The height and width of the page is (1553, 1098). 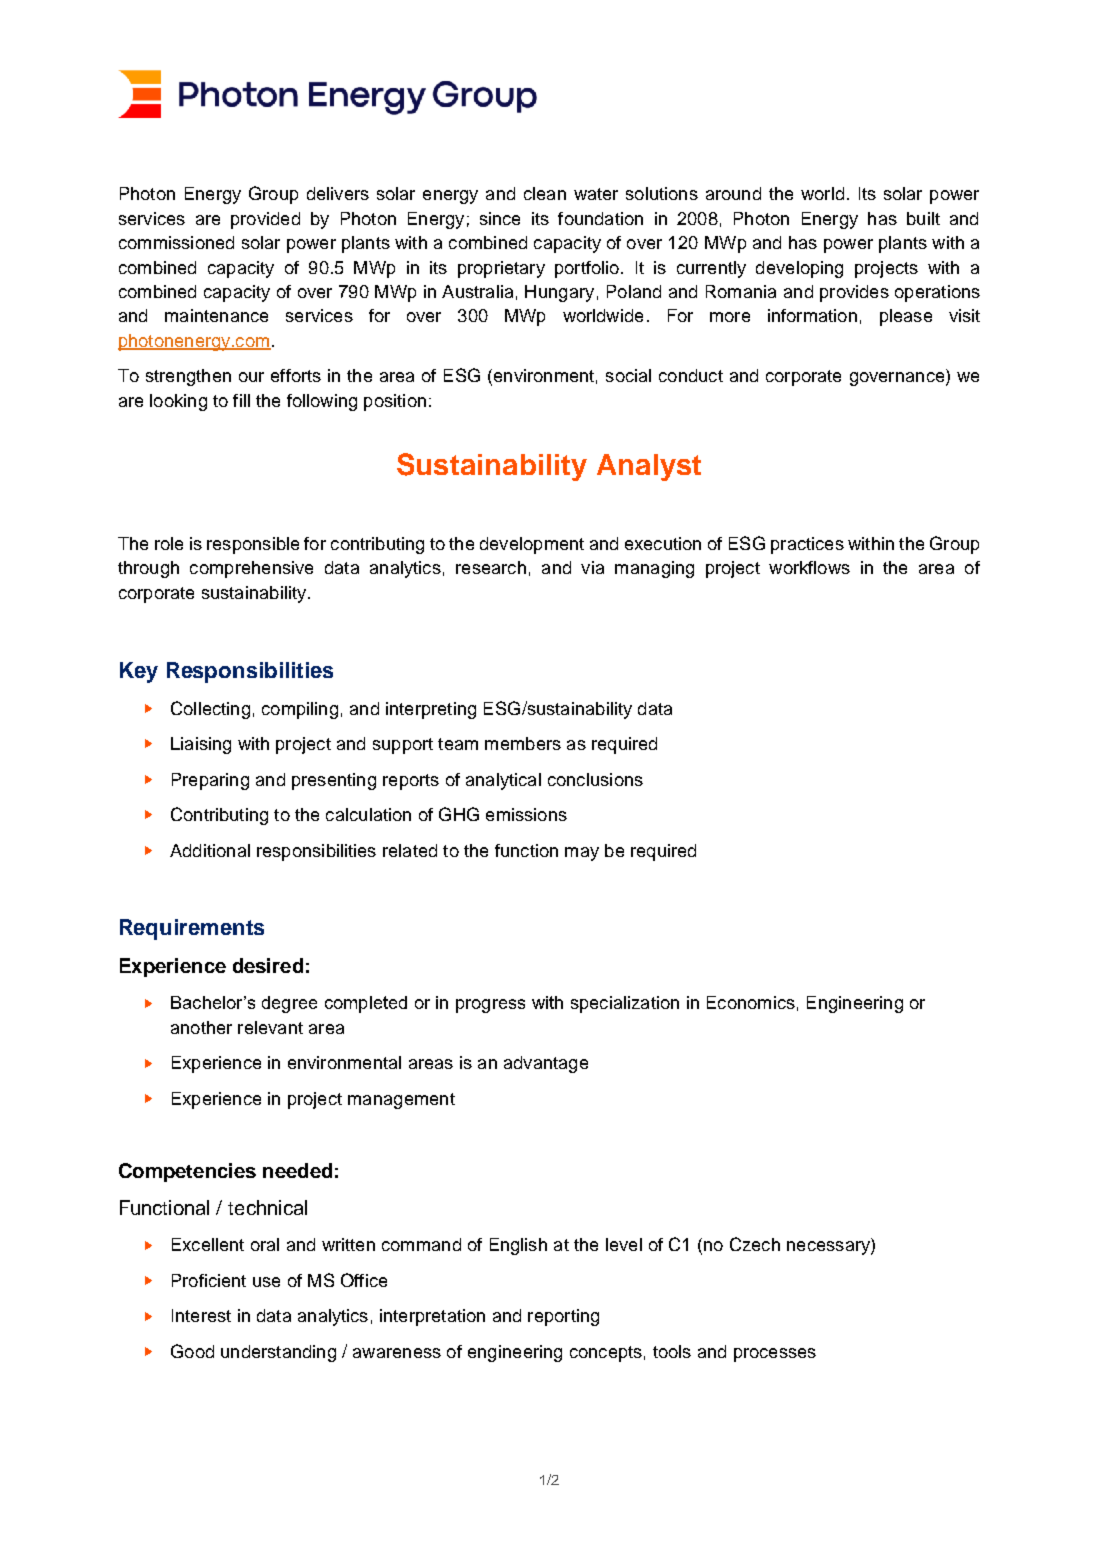 I want to click on workflows, so click(x=809, y=567).
